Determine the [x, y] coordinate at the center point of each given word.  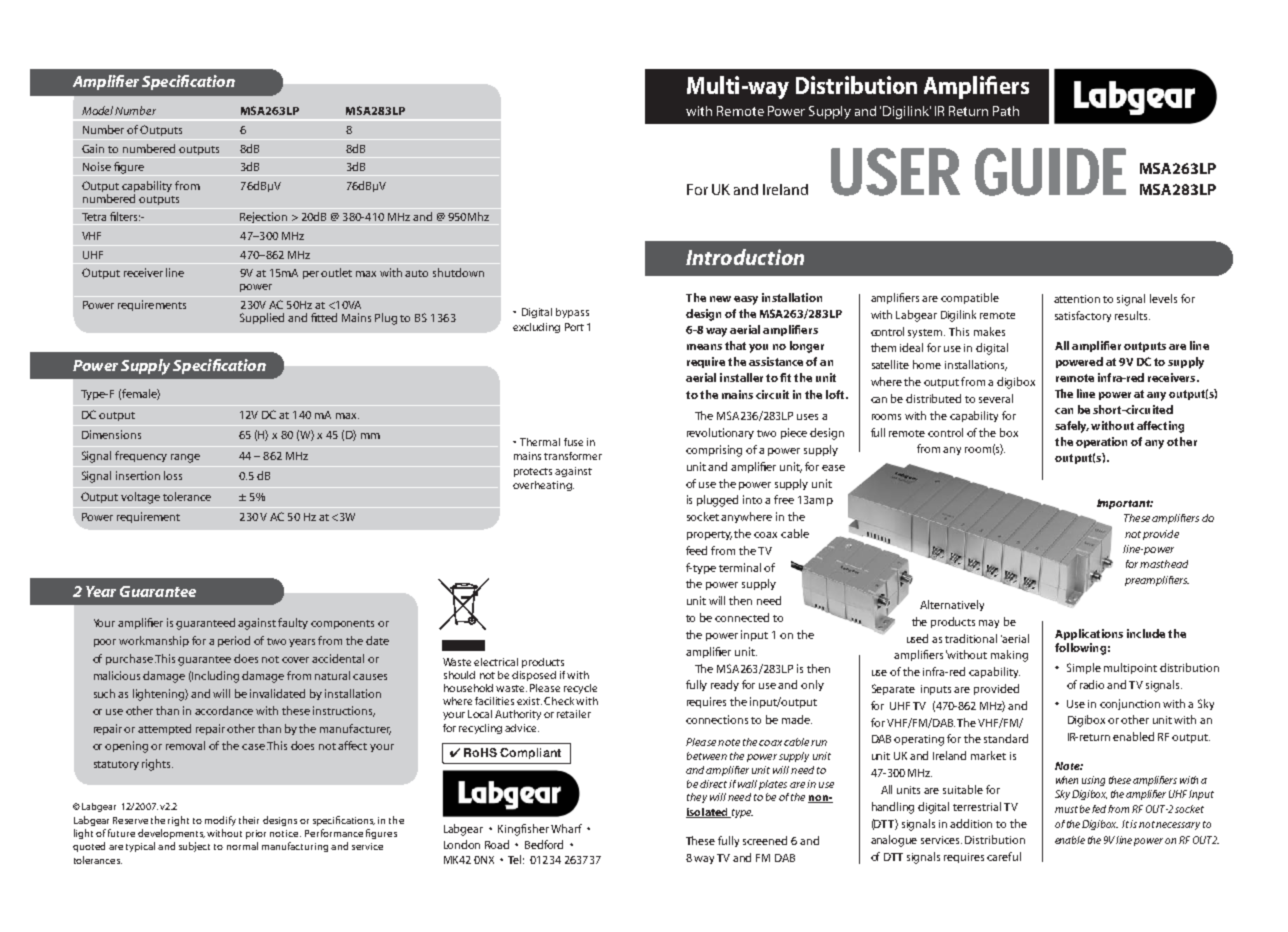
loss [173, 475]
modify [220, 821]
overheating [543, 486]
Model [97, 110]
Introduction [745, 257]
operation [1101, 442]
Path [1006, 111]
